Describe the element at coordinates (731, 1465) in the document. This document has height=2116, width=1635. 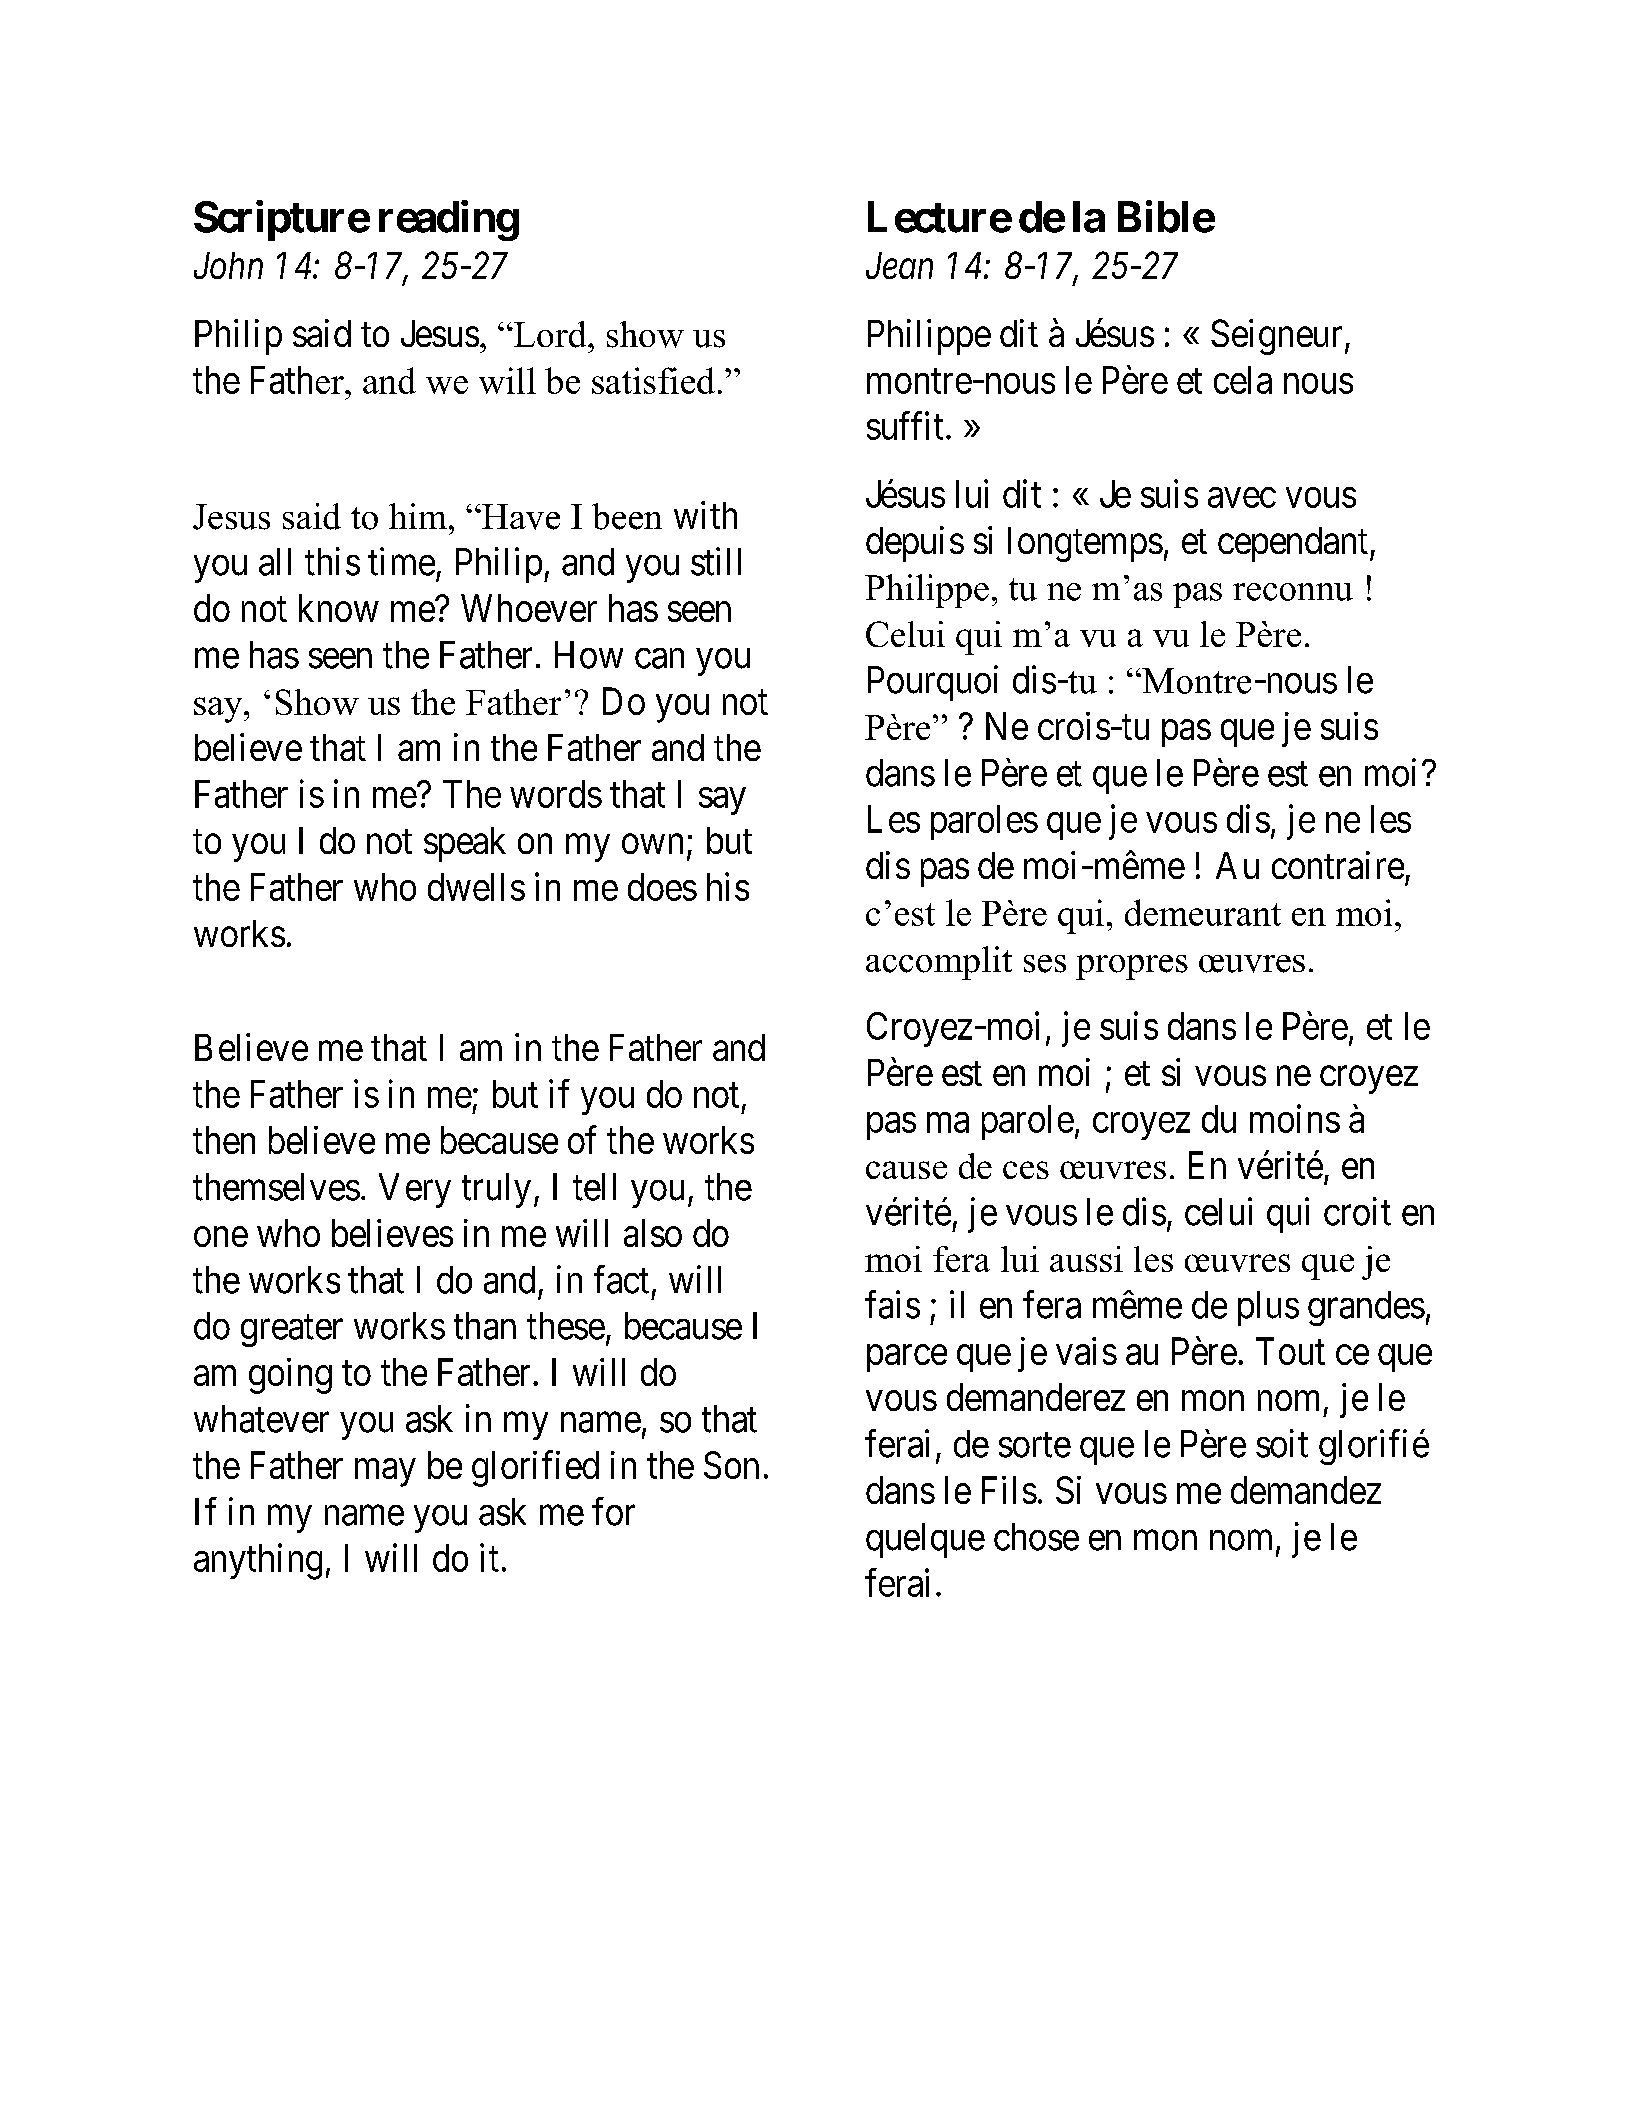
I see `Son` at that location.
